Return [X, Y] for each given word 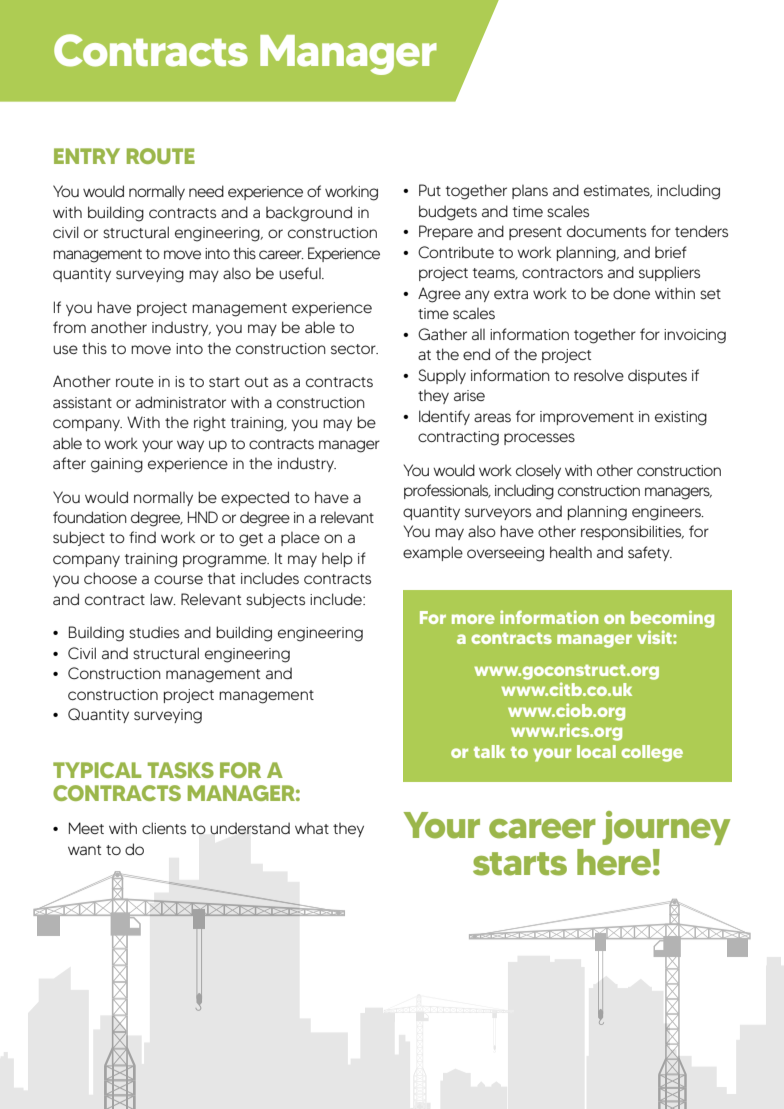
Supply [442, 376]
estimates [618, 191]
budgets [448, 213]
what [312, 828]
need [206, 191]
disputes [657, 376]
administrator [180, 402]
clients [164, 828]
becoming [672, 619]
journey [666, 828]
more [473, 619]
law [163, 599]
